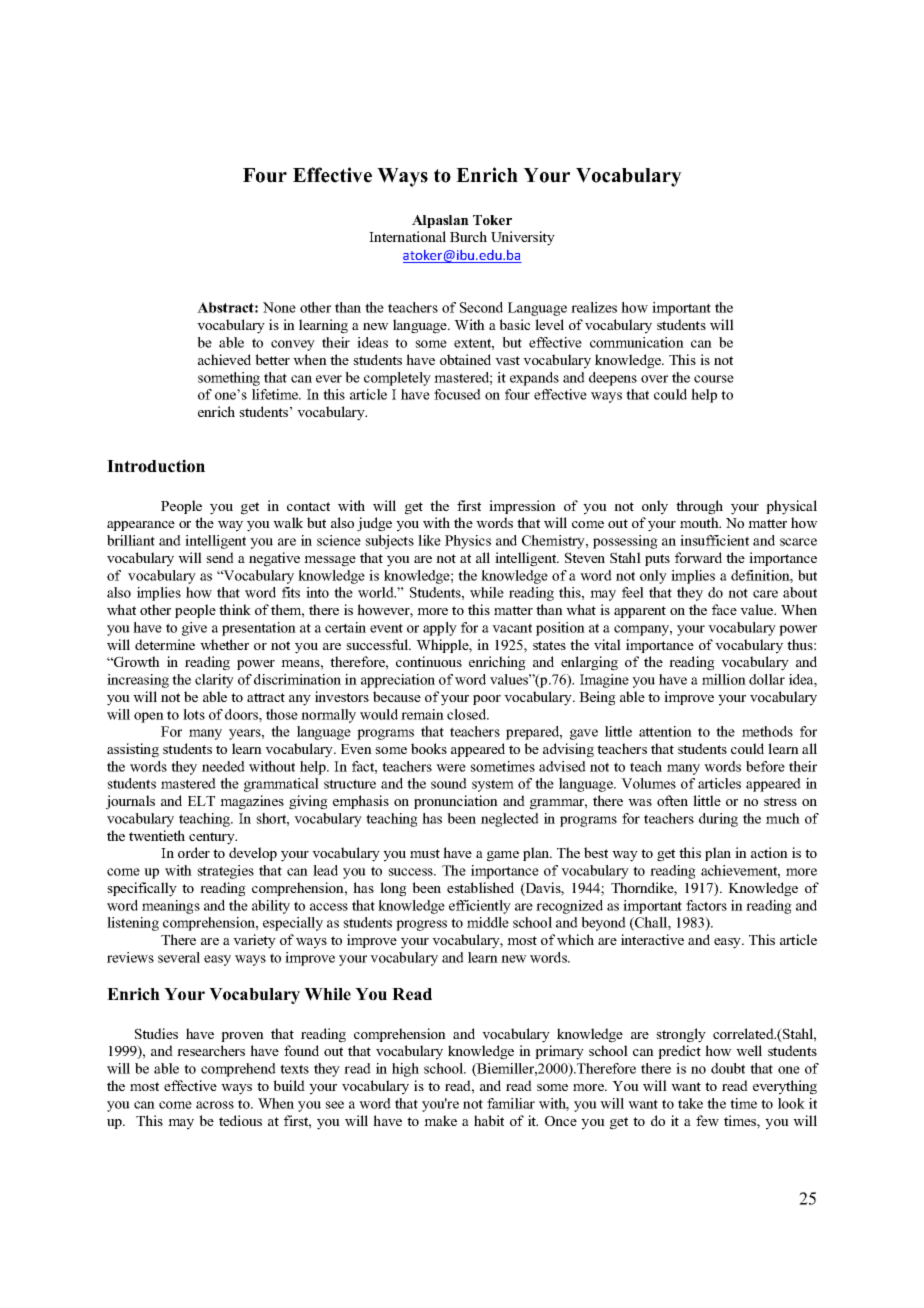 This image has height=1308, width=924. I want to click on clarity, so click(214, 681).
